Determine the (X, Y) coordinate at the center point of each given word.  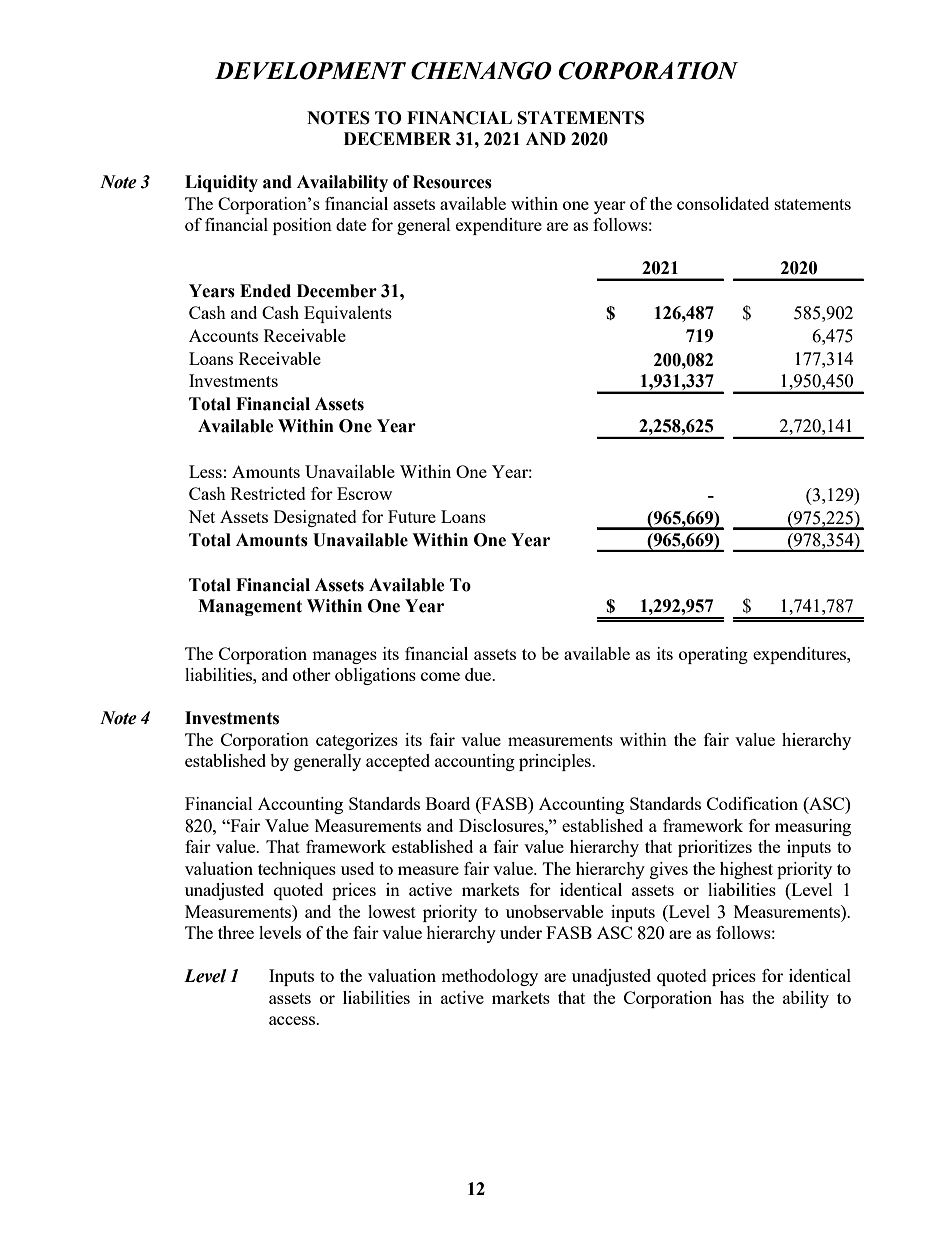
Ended (265, 291)
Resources (452, 182)
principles (556, 762)
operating (713, 655)
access (293, 1020)
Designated (315, 518)
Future (412, 516)
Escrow (364, 493)
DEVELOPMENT (310, 71)
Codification (752, 803)
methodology (489, 977)
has (732, 997)
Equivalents (348, 314)
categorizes (357, 741)
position (302, 226)
